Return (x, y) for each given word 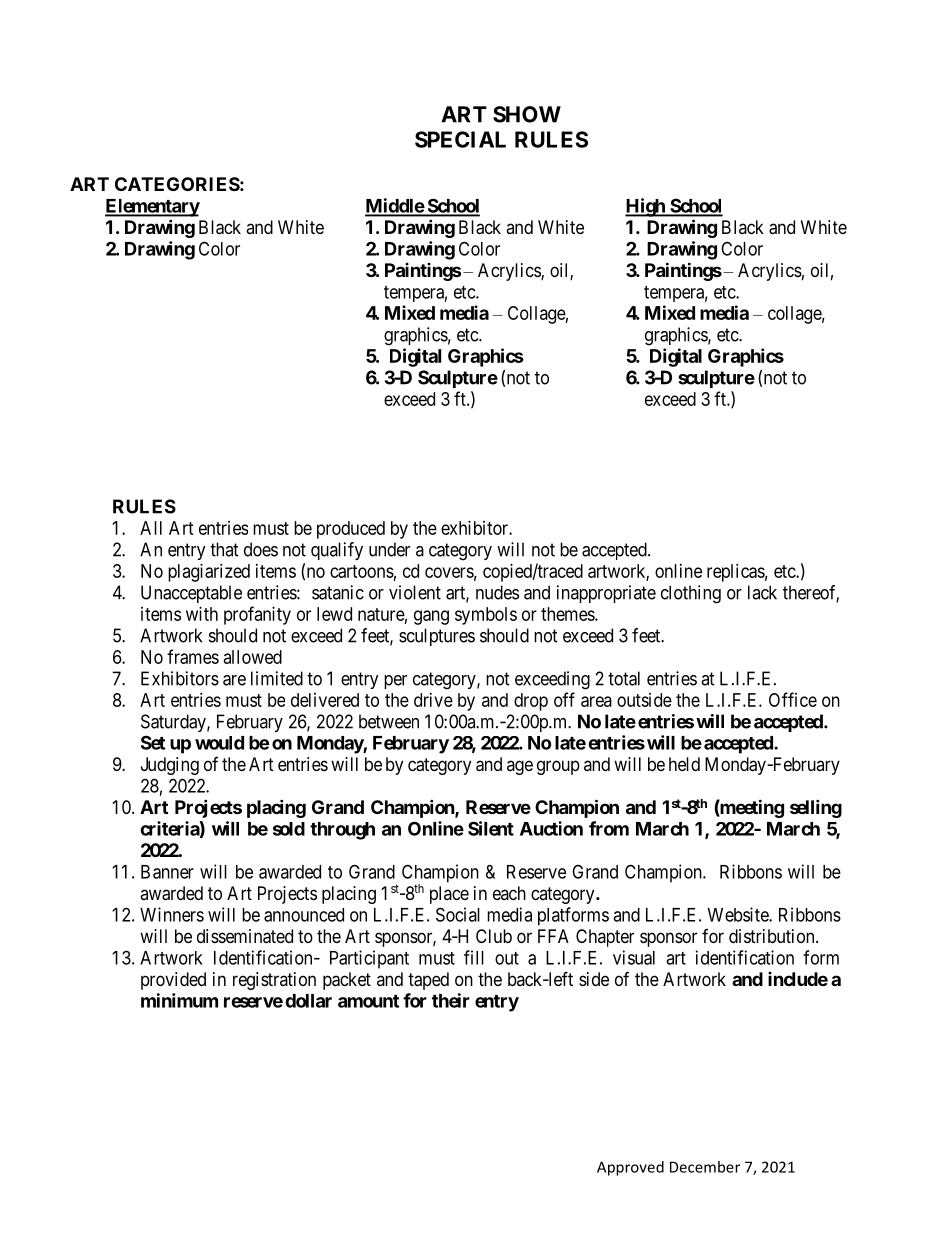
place (449, 895)
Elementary (152, 208)
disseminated (245, 936)
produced (351, 530)
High (646, 207)
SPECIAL (460, 139)
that (224, 549)
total (624, 678)
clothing (691, 594)
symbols (486, 616)
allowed (253, 657)
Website (739, 914)
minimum (179, 1000)
